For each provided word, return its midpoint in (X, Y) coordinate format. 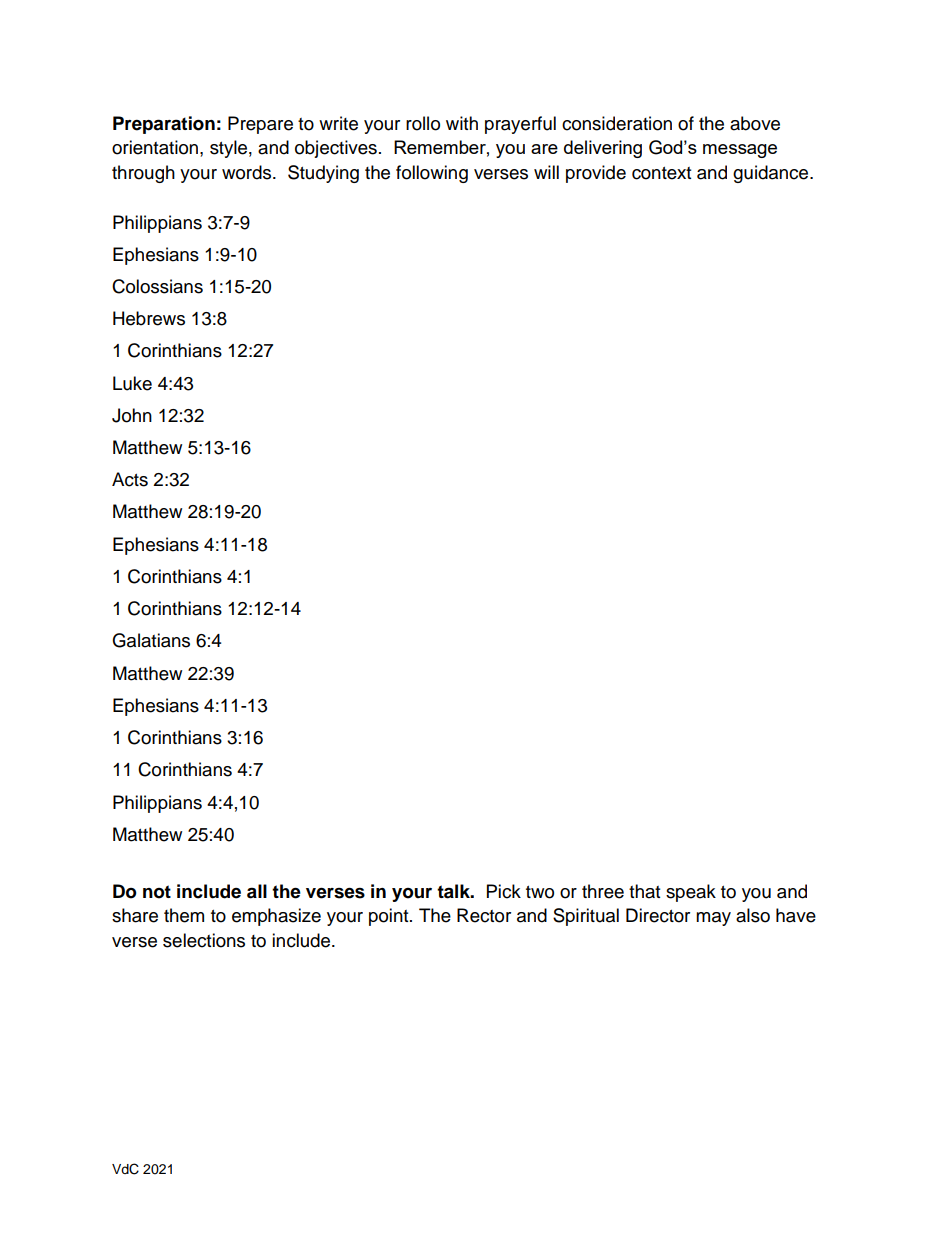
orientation (155, 147)
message (740, 151)
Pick (504, 891)
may (713, 919)
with (462, 123)
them (184, 915)
